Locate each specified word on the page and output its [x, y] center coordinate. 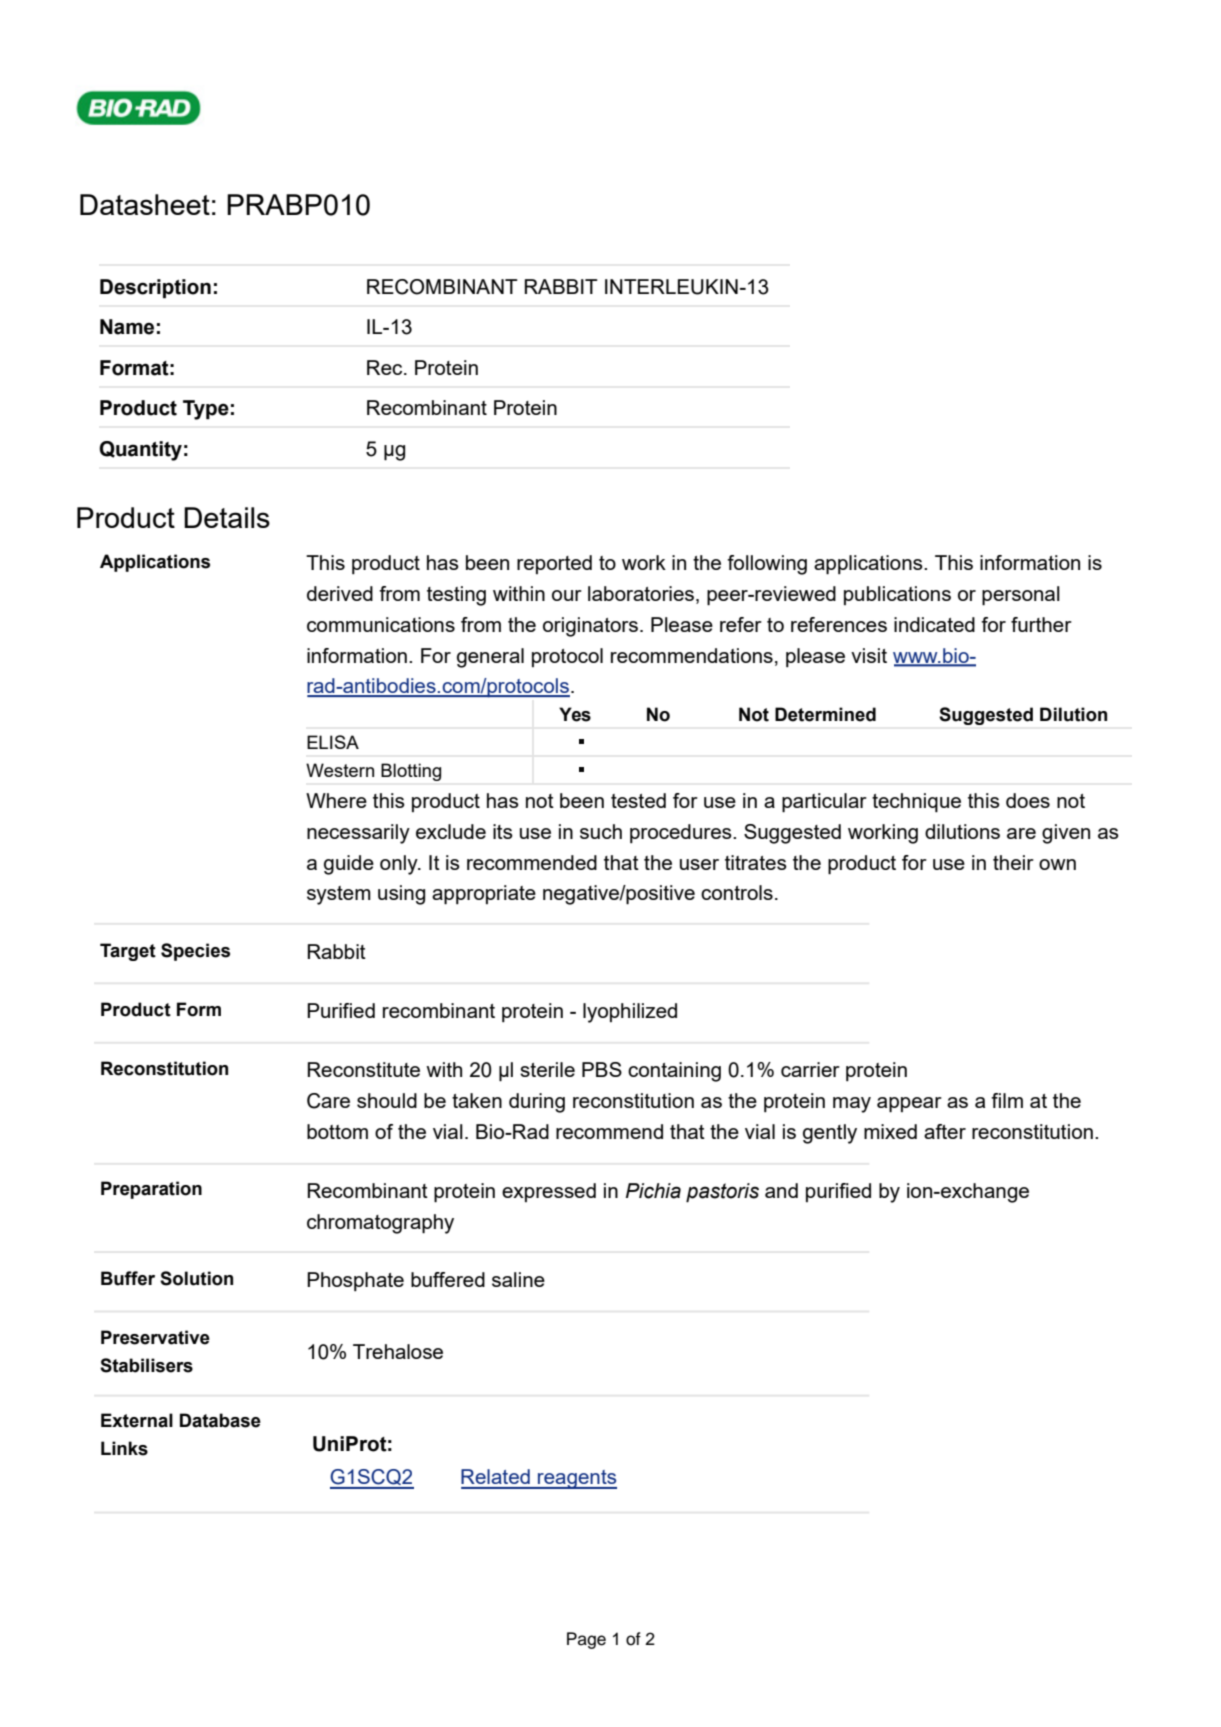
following [767, 565]
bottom [337, 1131]
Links [124, 1448]
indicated [934, 624]
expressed [549, 1192]
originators [590, 627]
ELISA [333, 742]
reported [554, 564]
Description [155, 289]
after [945, 1131]
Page [586, 1640]
